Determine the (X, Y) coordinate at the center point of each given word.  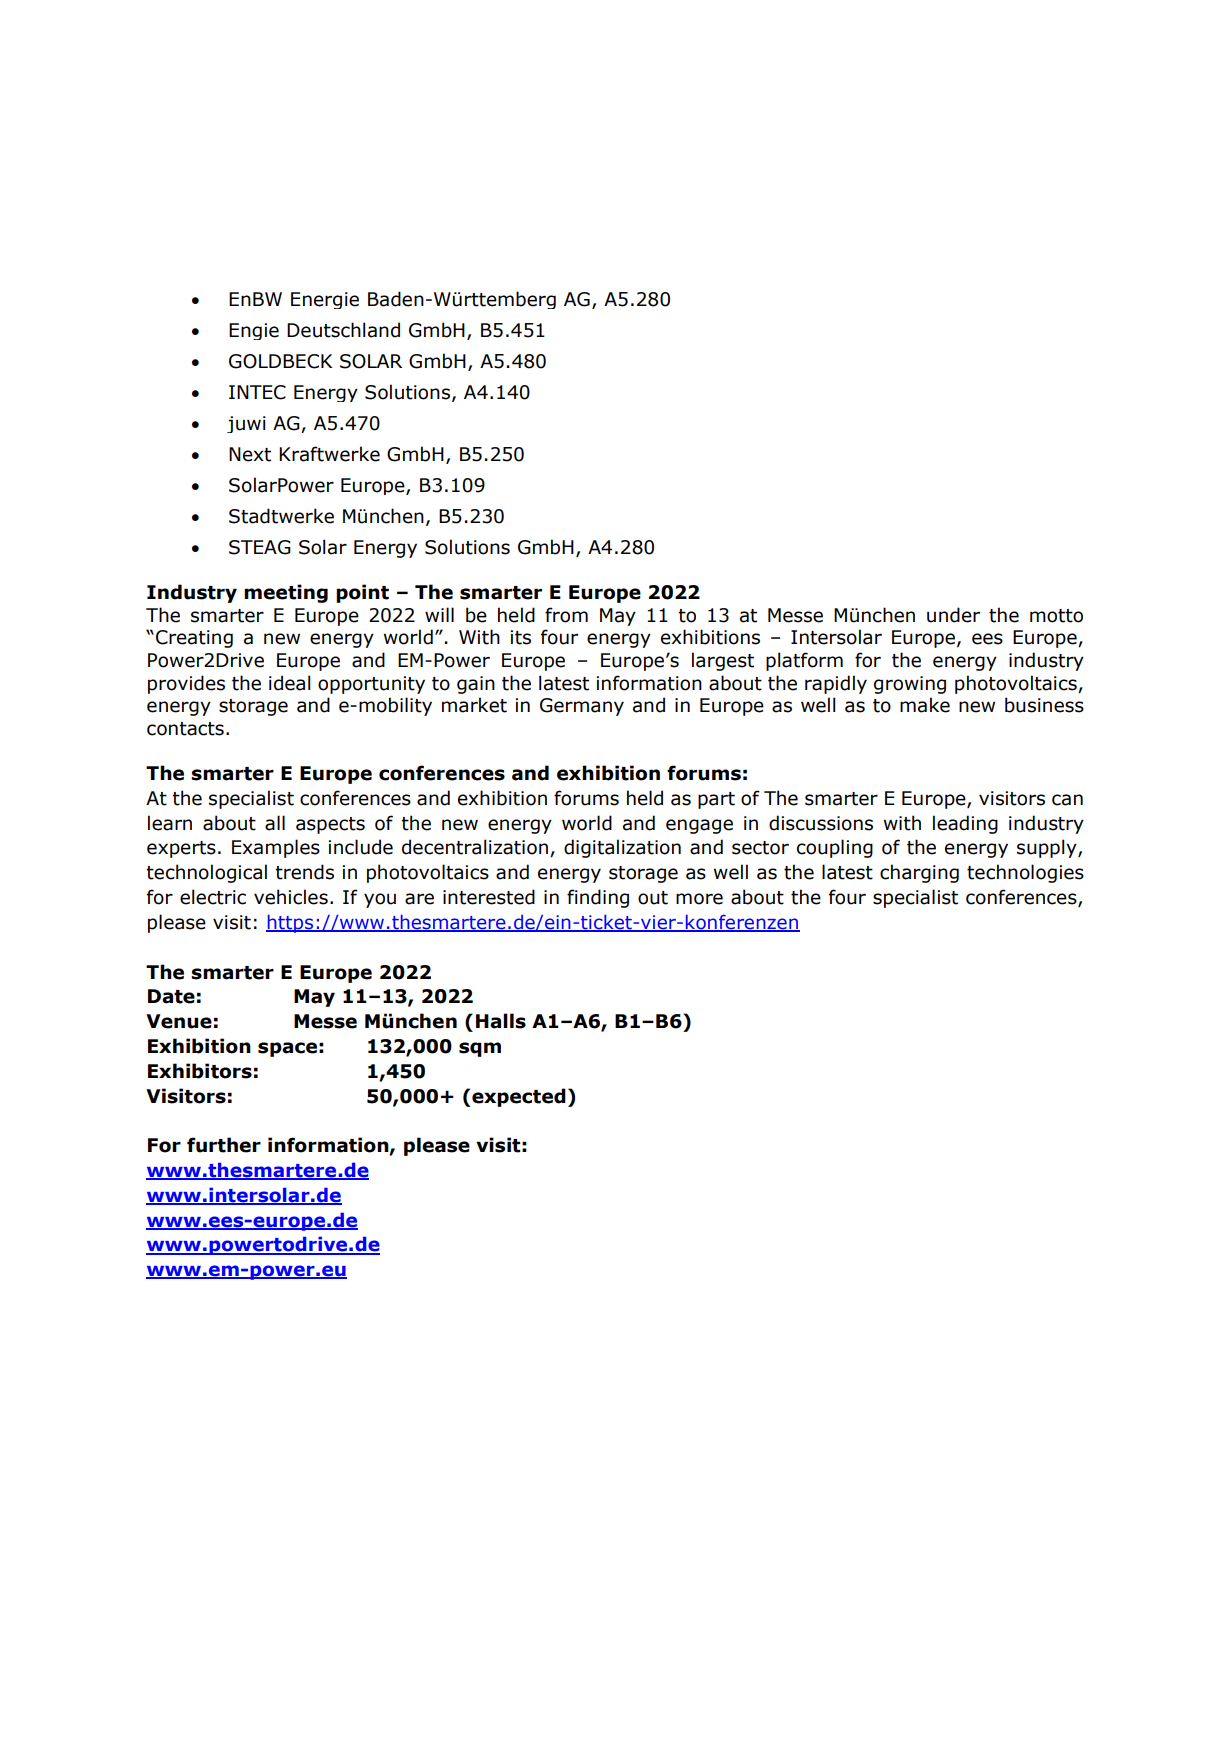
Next (250, 454)
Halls (501, 1021)
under (953, 615)
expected (519, 1097)
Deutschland (343, 330)
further (224, 1145)
